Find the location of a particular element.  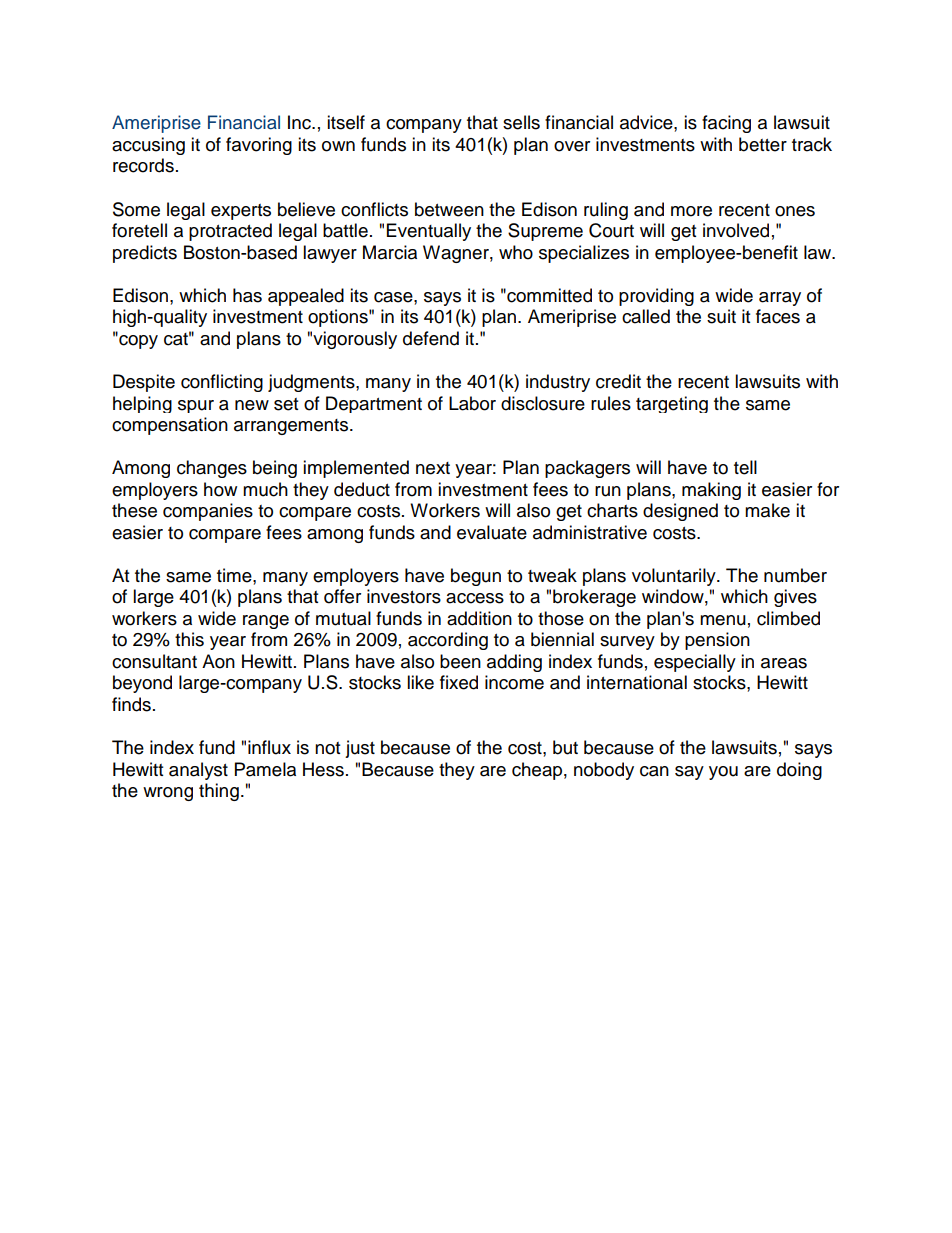

defend is located at coordinates (431, 338).
